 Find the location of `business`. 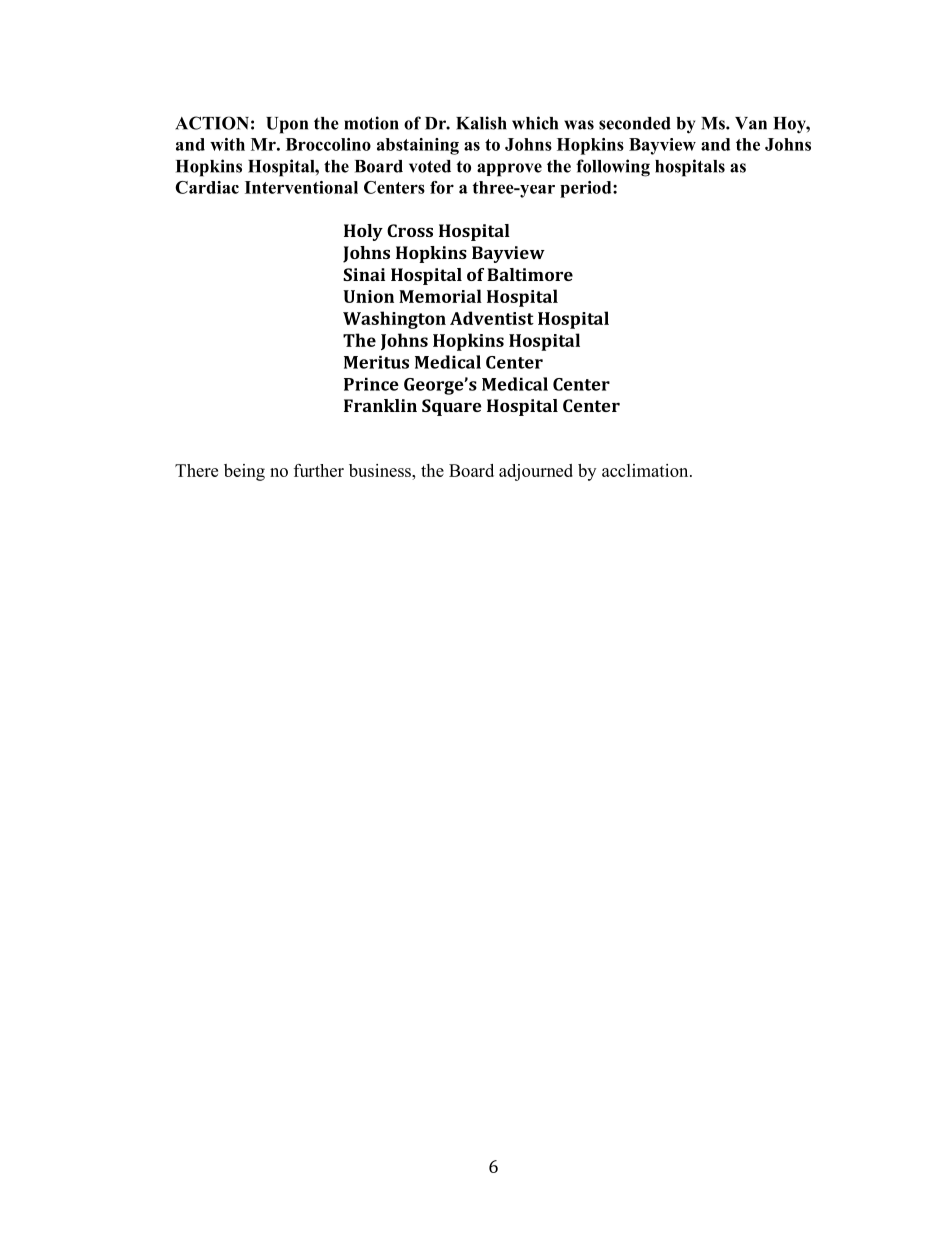

business is located at coordinates (381, 470).
